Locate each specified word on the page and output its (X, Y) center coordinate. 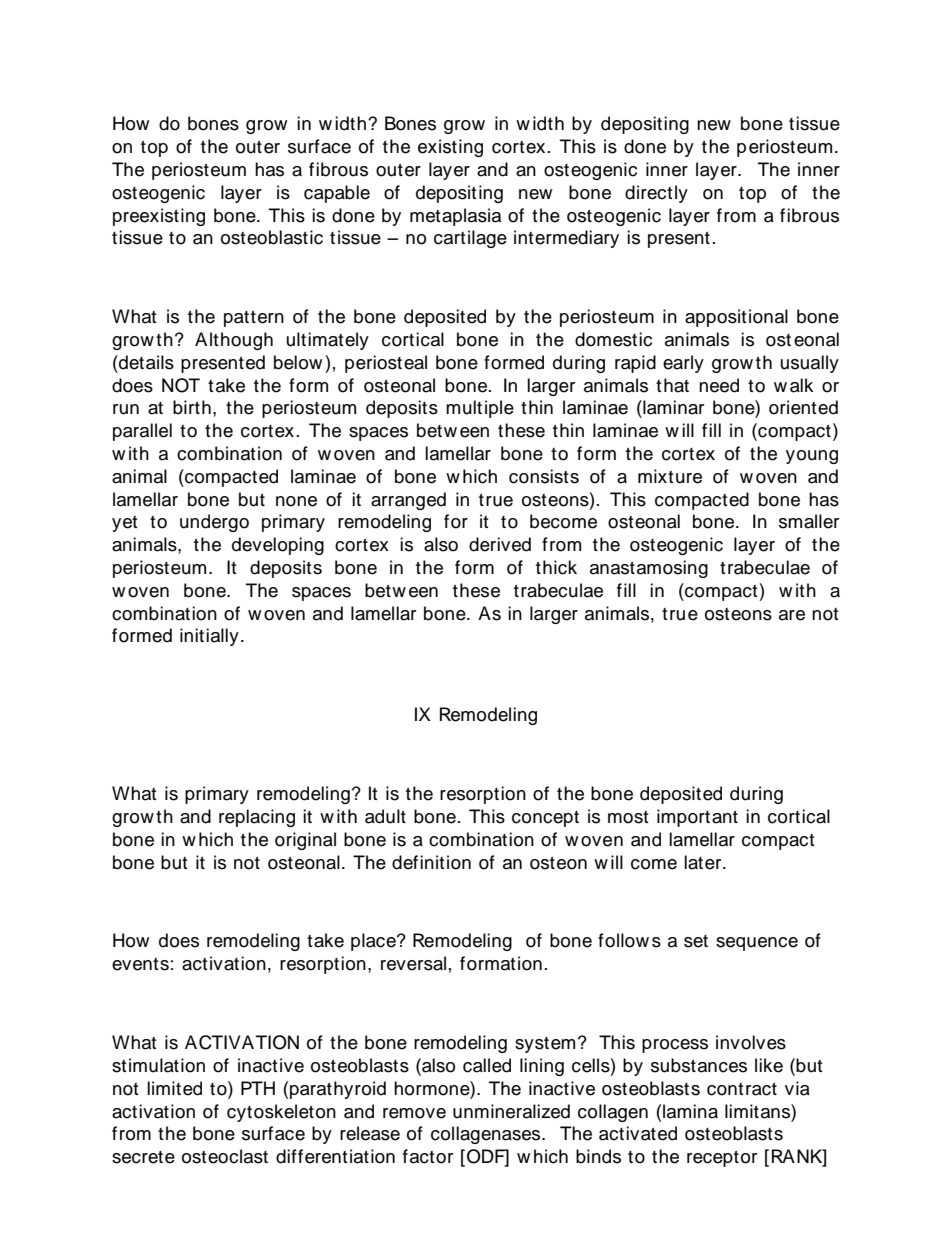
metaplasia (455, 217)
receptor (722, 1159)
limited (174, 1088)
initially (209, 637)
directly (656, 194)
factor (428, 1156)
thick (556, 567)
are (792, 615)
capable (337, 194)
